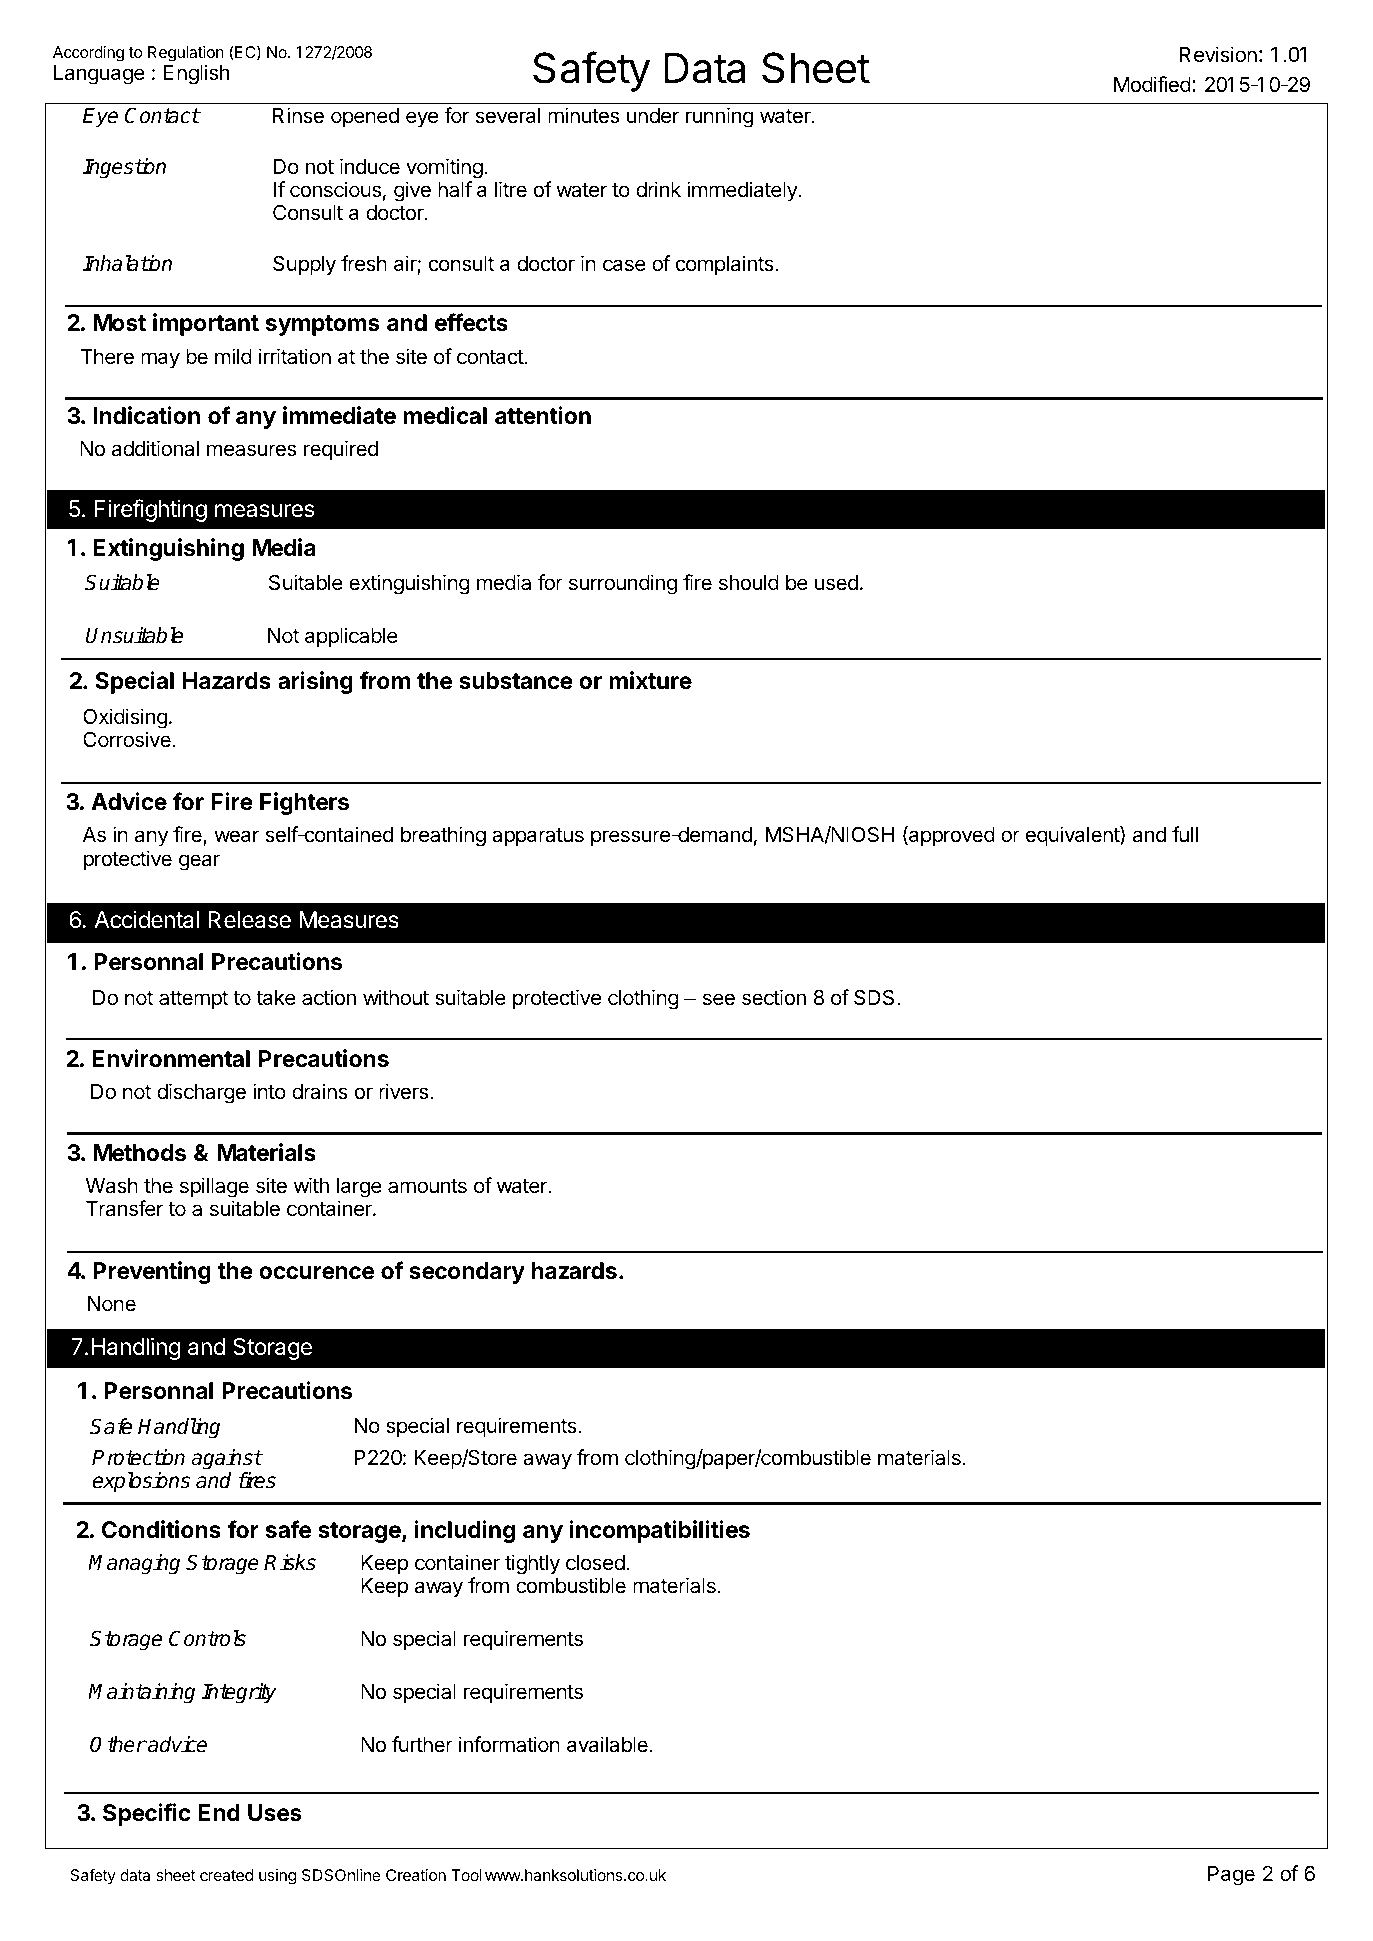  Describe the element at coordinates (1073, 836) in the page. I see `equivalent` at that location.
